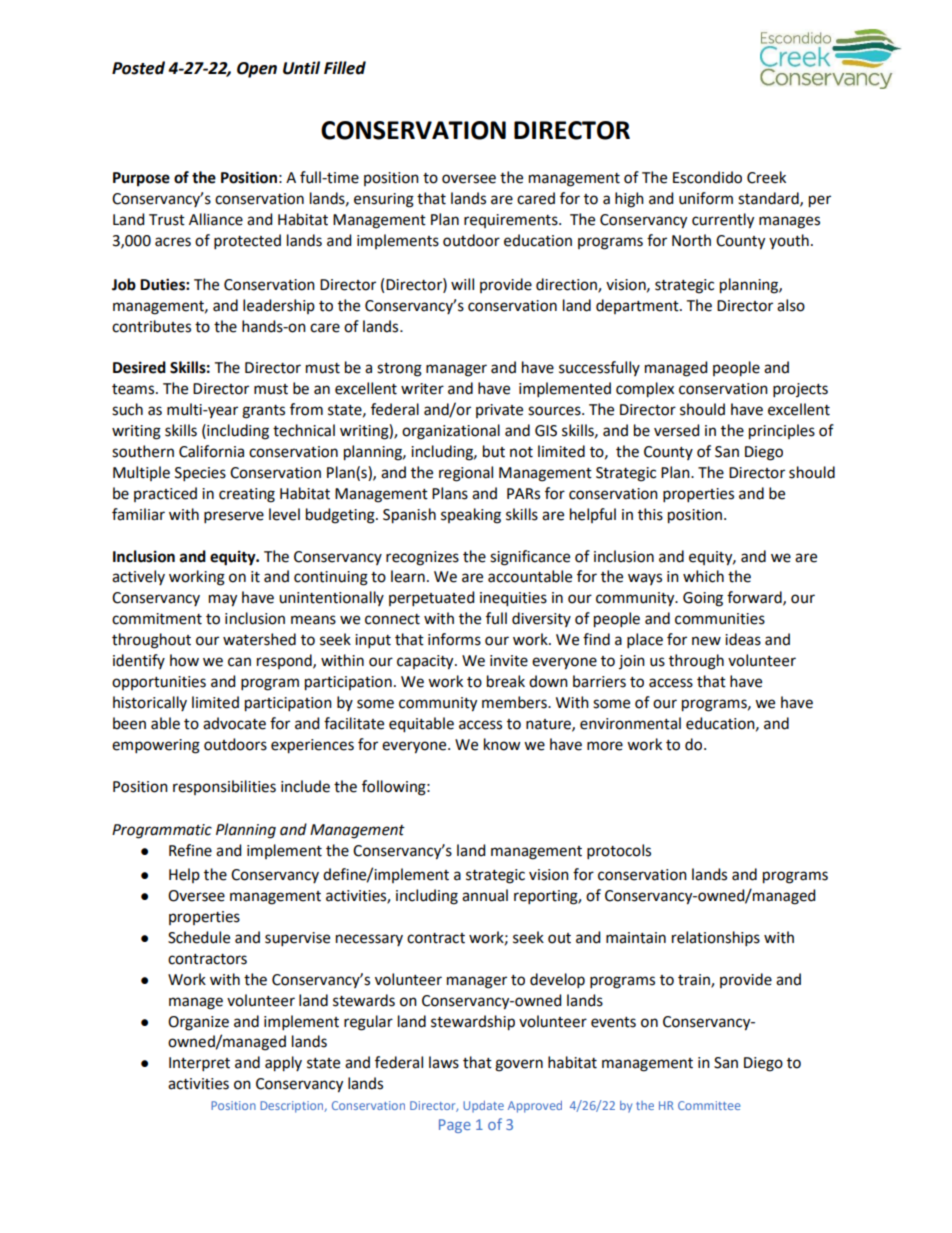 The width and height of the screenshot is (952, 1233). Describe the element at coordinates (422, 389) in the screenshot. I see `writer` at that location.
